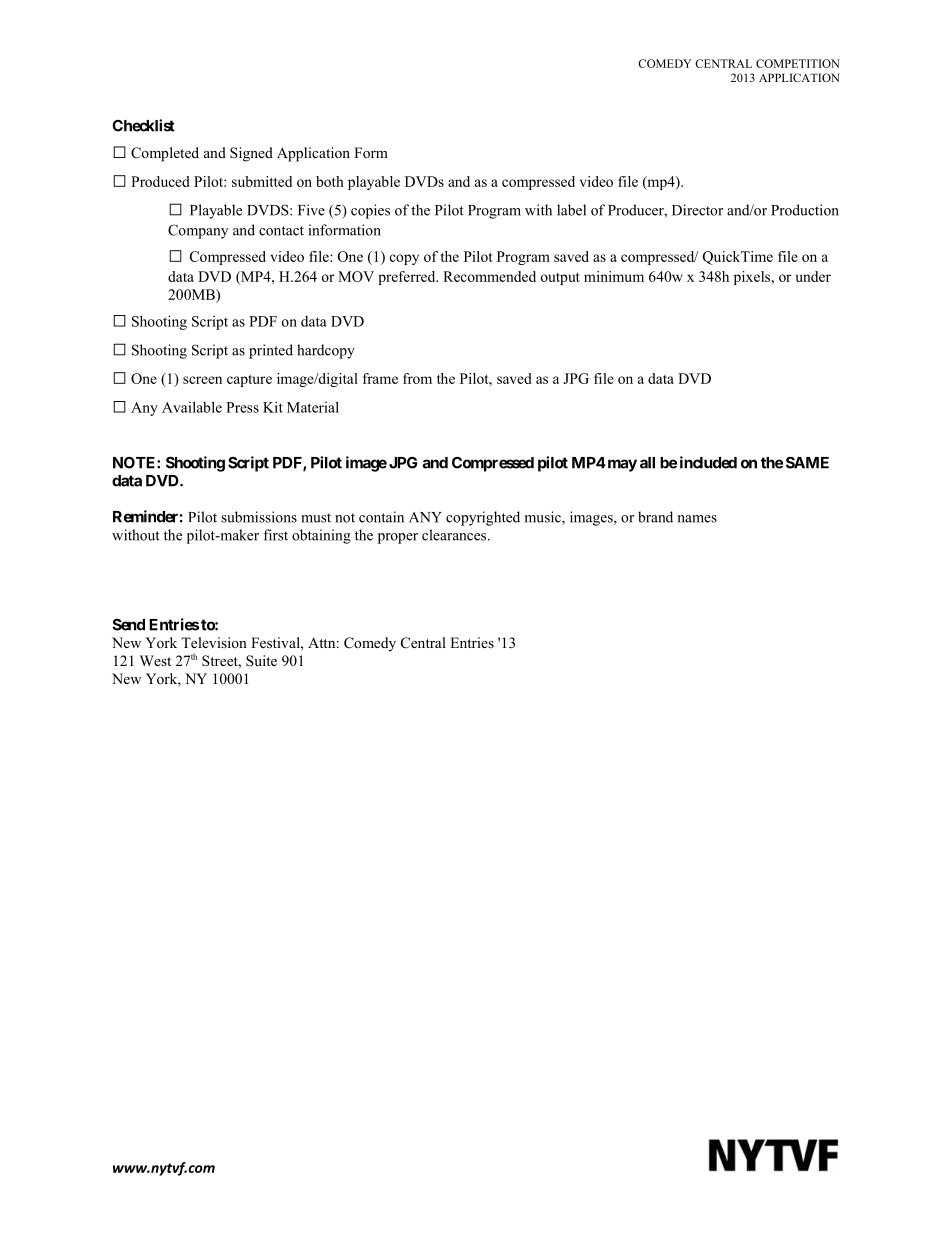 Image resolution: width=952 pixels, height=1233 pixels. What do you see at coordinates (813, 276) in the page?
I see `under` at bounding box center [813, 276].
